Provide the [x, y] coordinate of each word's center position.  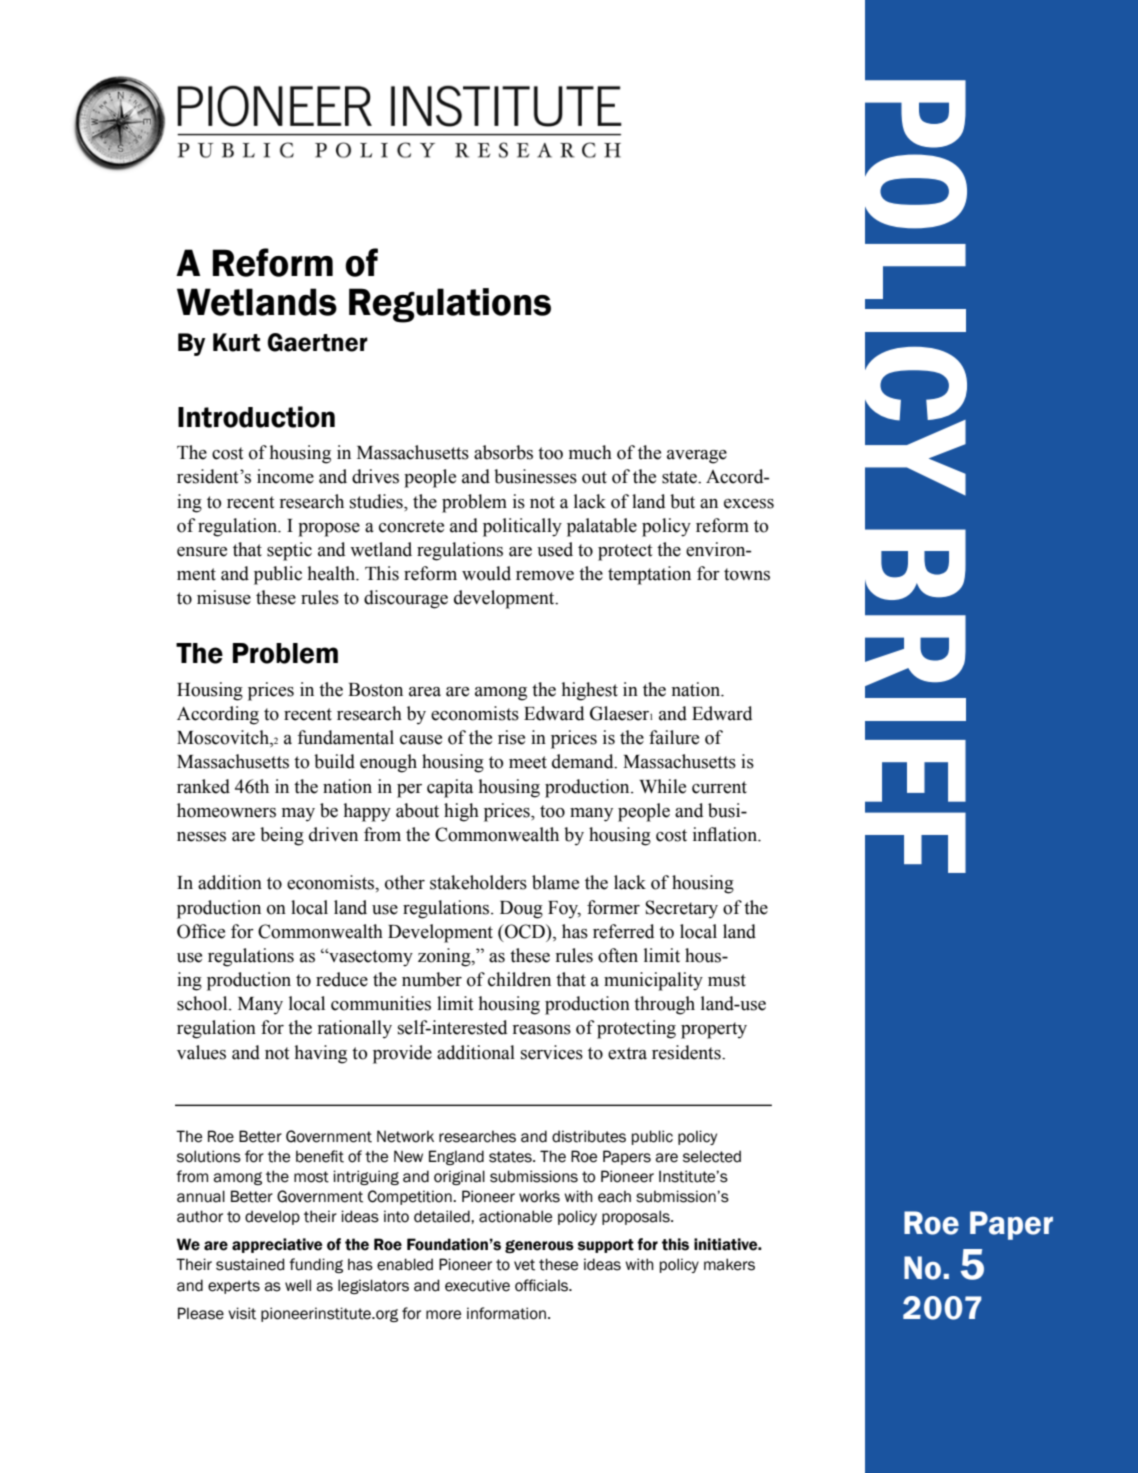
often [618, 955]
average [697, 457]
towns [747, 574]
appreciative [277, 1245]
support [606, 1246]
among [501, 694]
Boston [375, 690]
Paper [1011, 1225]
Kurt [237, 342]
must [727, 980]
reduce [342, 979]
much [590, 452]
